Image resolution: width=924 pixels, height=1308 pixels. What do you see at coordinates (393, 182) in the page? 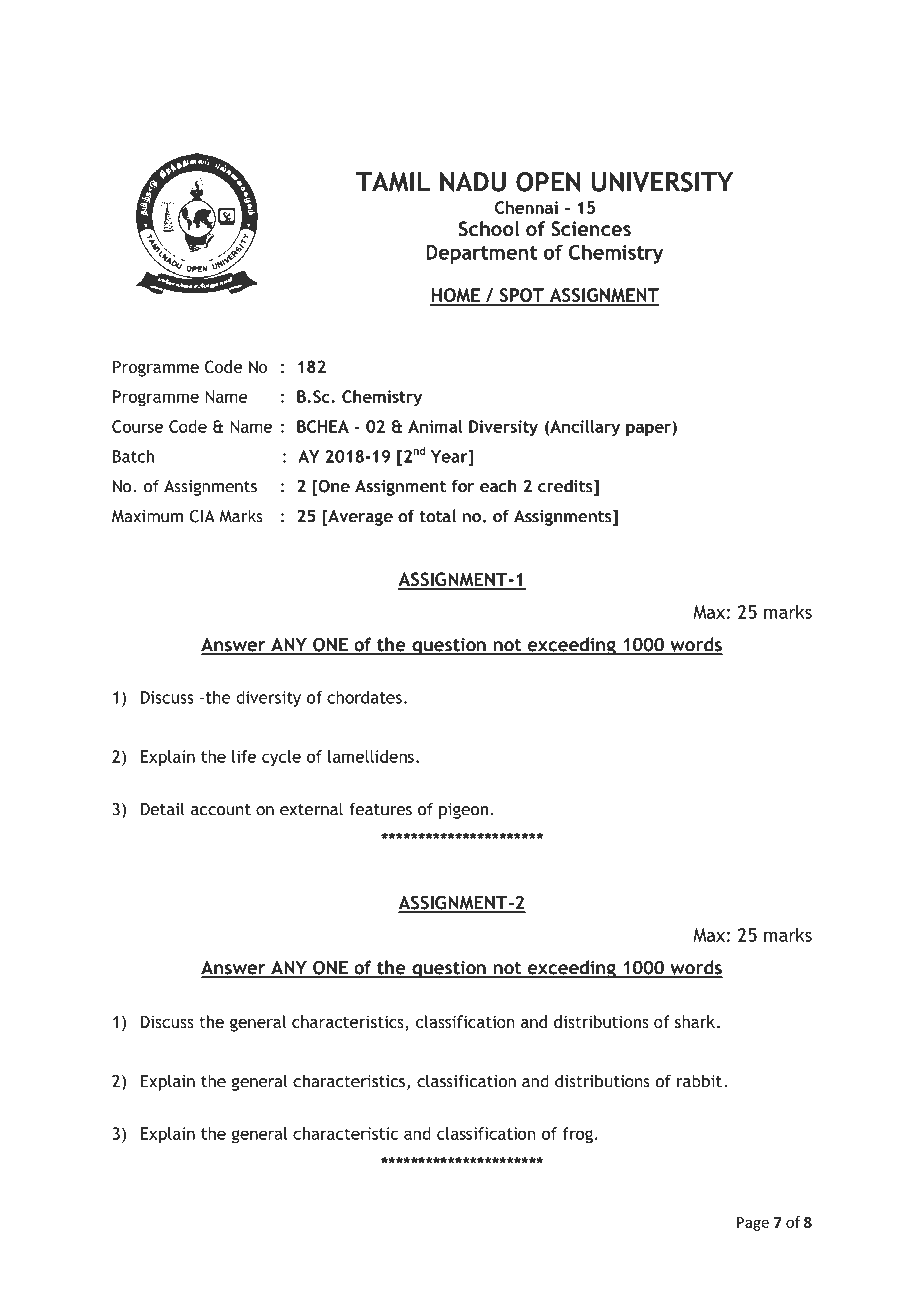
I see `TAMIL` at bounding box center [393, 182].
